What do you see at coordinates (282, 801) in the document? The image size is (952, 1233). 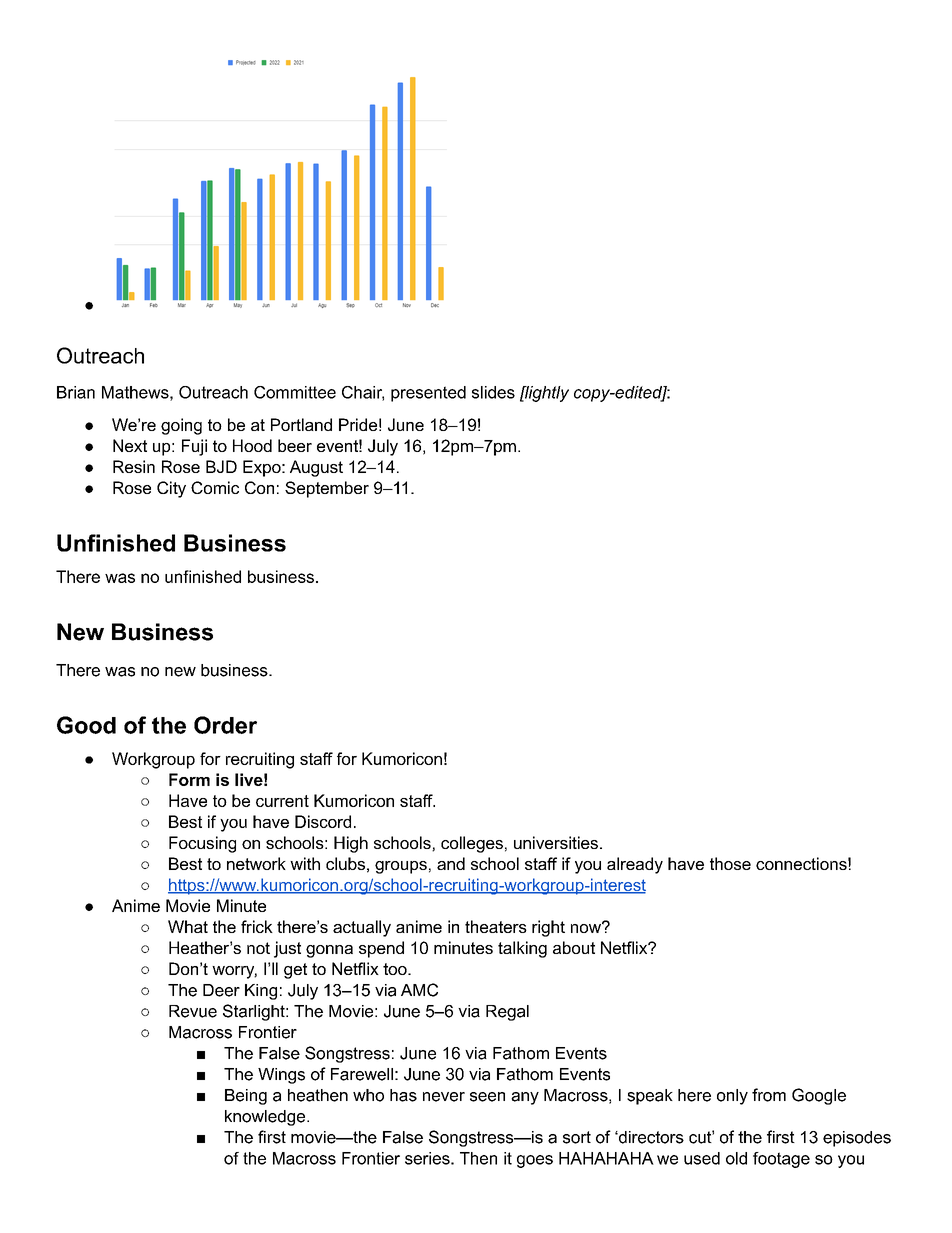 I see `current` at bounding box center [282, 801].
